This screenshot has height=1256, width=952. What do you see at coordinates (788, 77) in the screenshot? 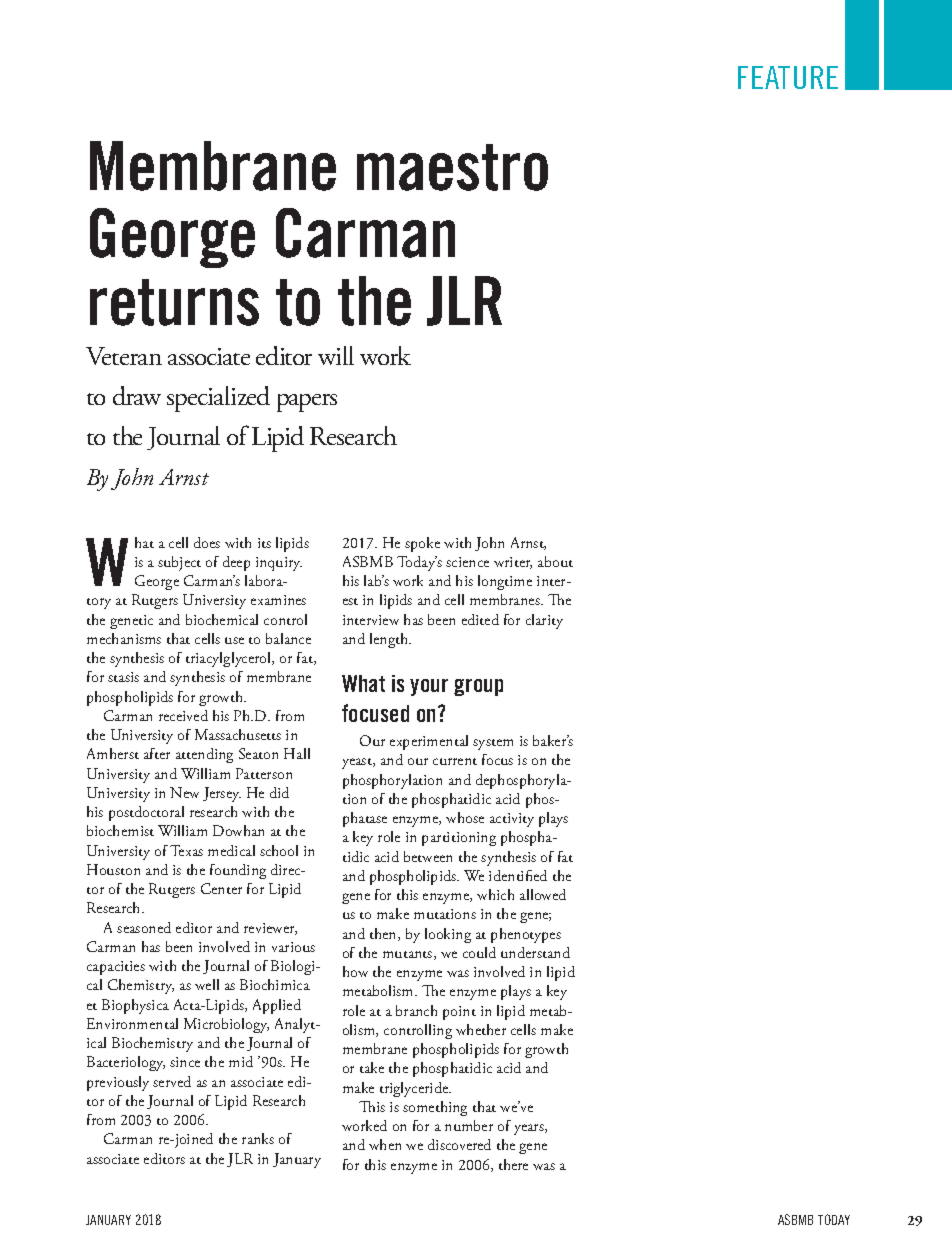
I see `FEATURE` at bounding box center [788, 77].
